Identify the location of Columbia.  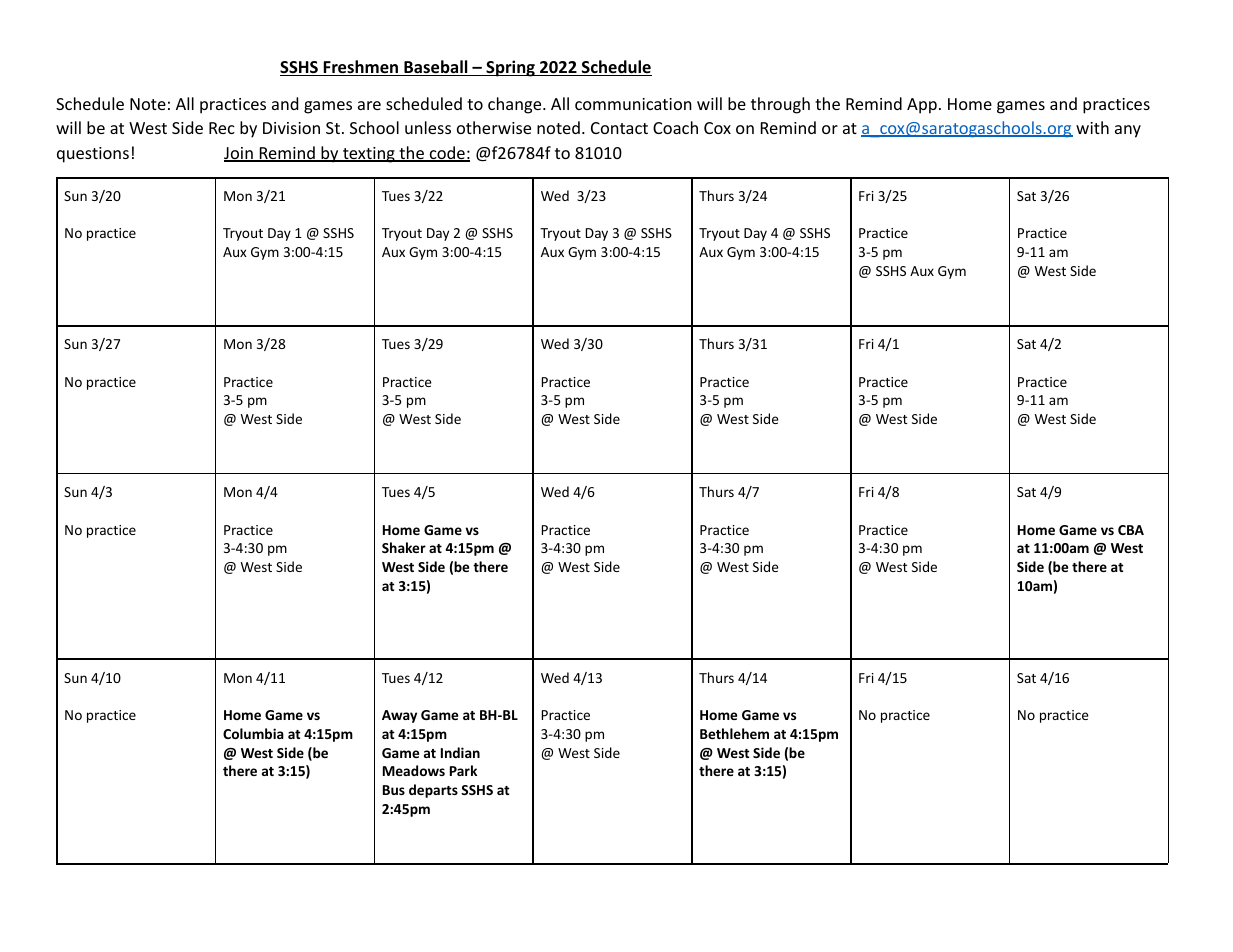
(253, 733).
